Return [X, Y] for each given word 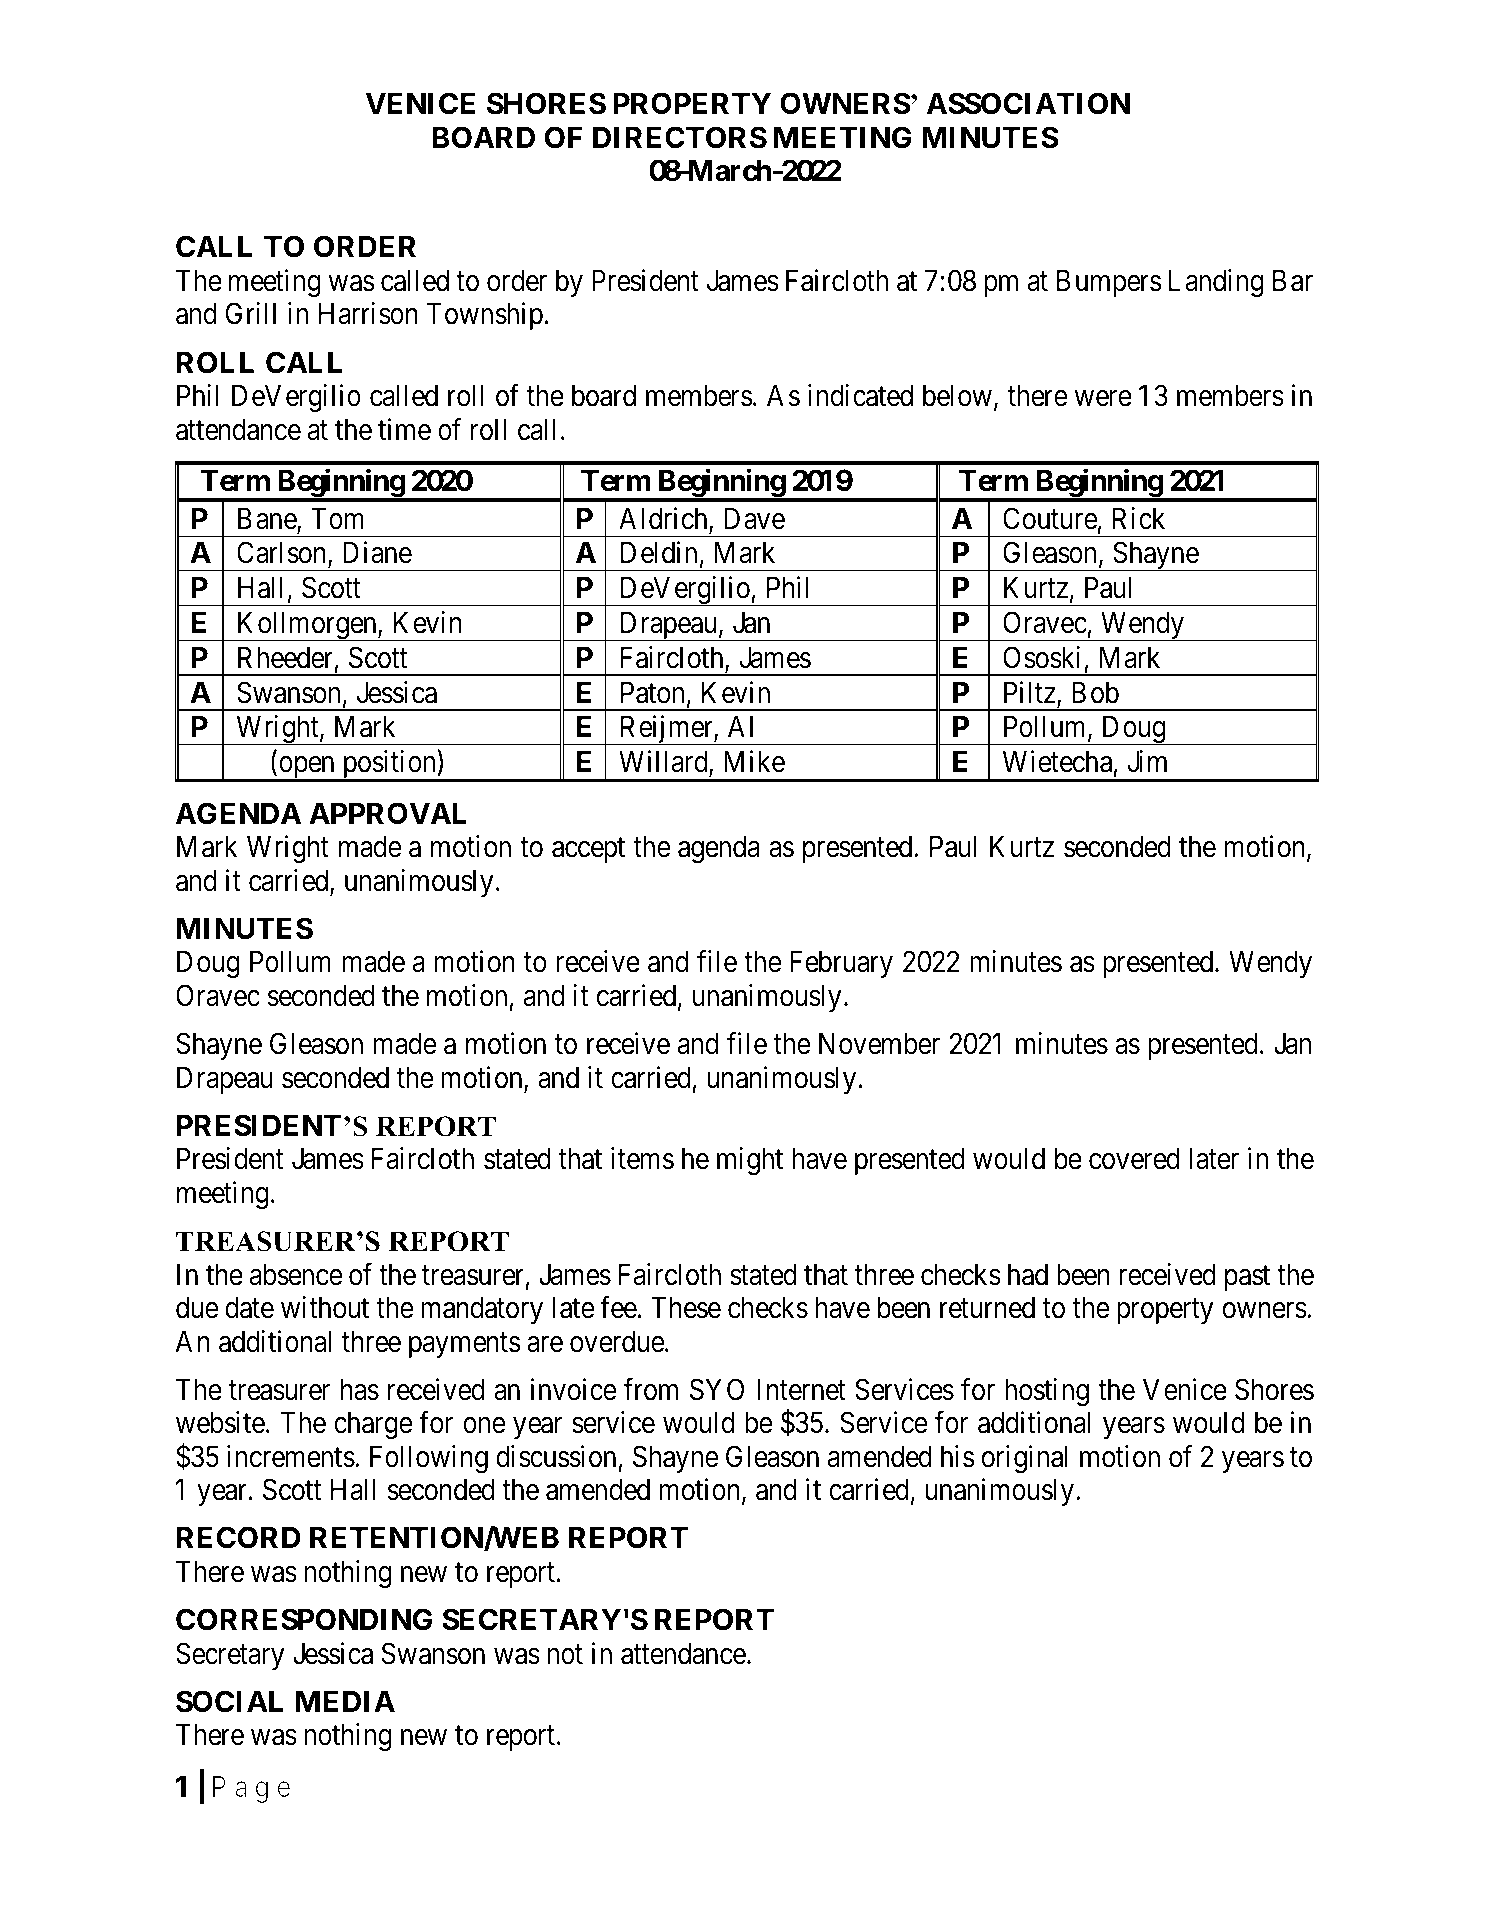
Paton [652, 692]
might [750, 1161]
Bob [1095, 692]
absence [296, 1274]
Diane [377, 553]
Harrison [368, 314]
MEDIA [345, 1701]
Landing [1216, 283]
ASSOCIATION [1028, 103]
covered [1134, 1158]
